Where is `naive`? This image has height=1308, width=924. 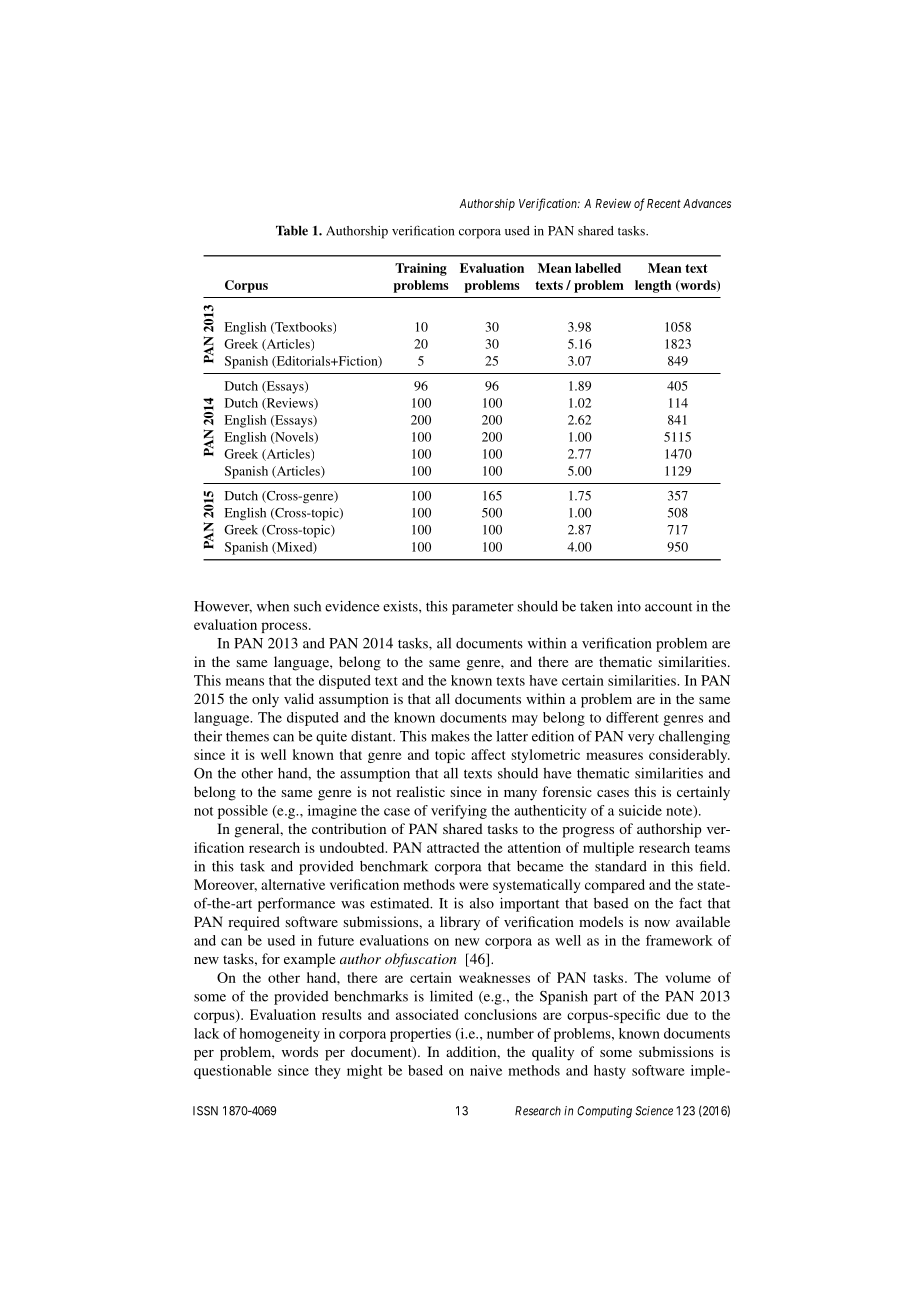
naive is located at coordinates (486, 1070).
